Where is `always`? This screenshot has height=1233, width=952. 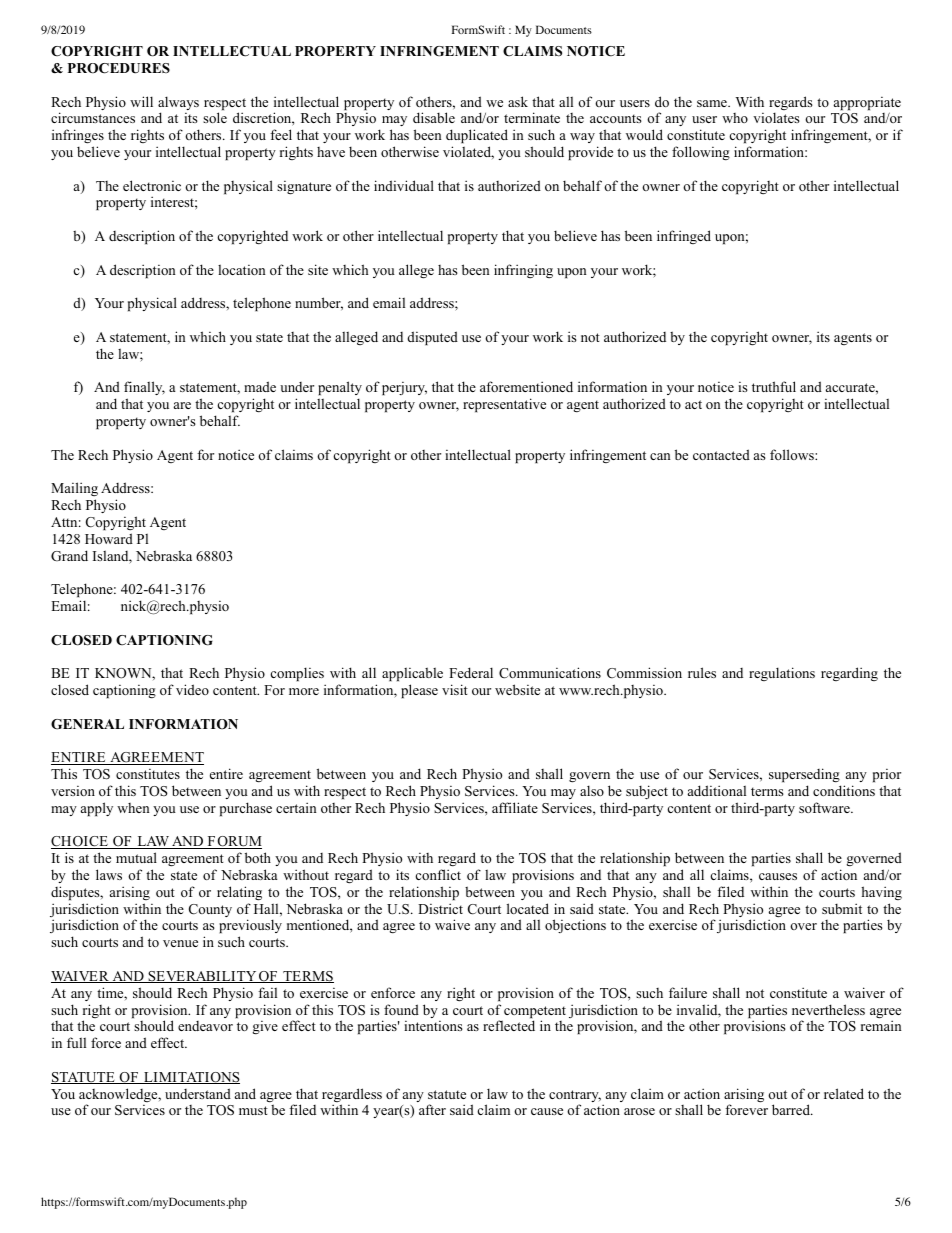
always is located at coordinates (178, 104).
